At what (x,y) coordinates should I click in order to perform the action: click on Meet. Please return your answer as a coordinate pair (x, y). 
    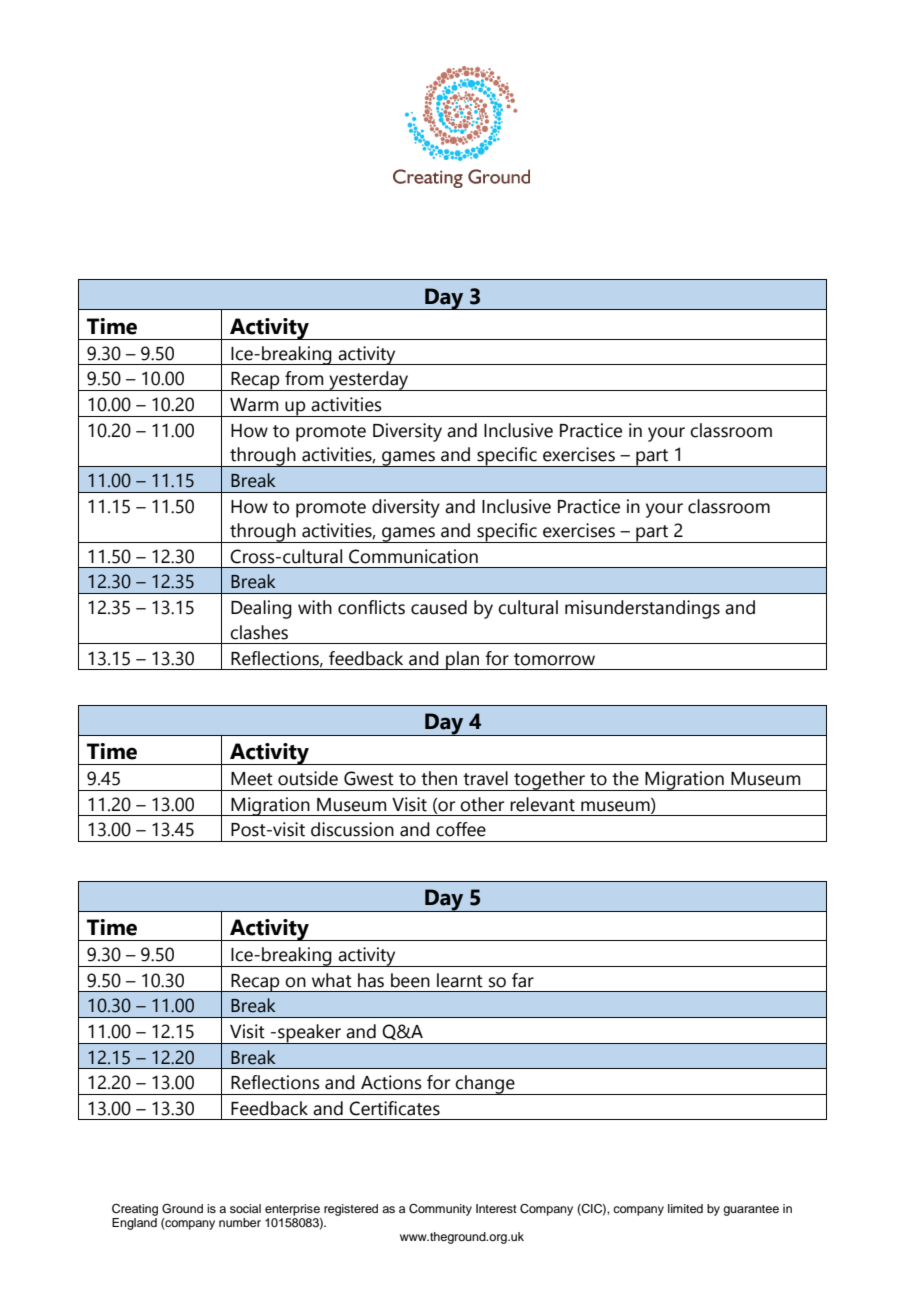
    Looking at the image, I should click on (252, 779).
